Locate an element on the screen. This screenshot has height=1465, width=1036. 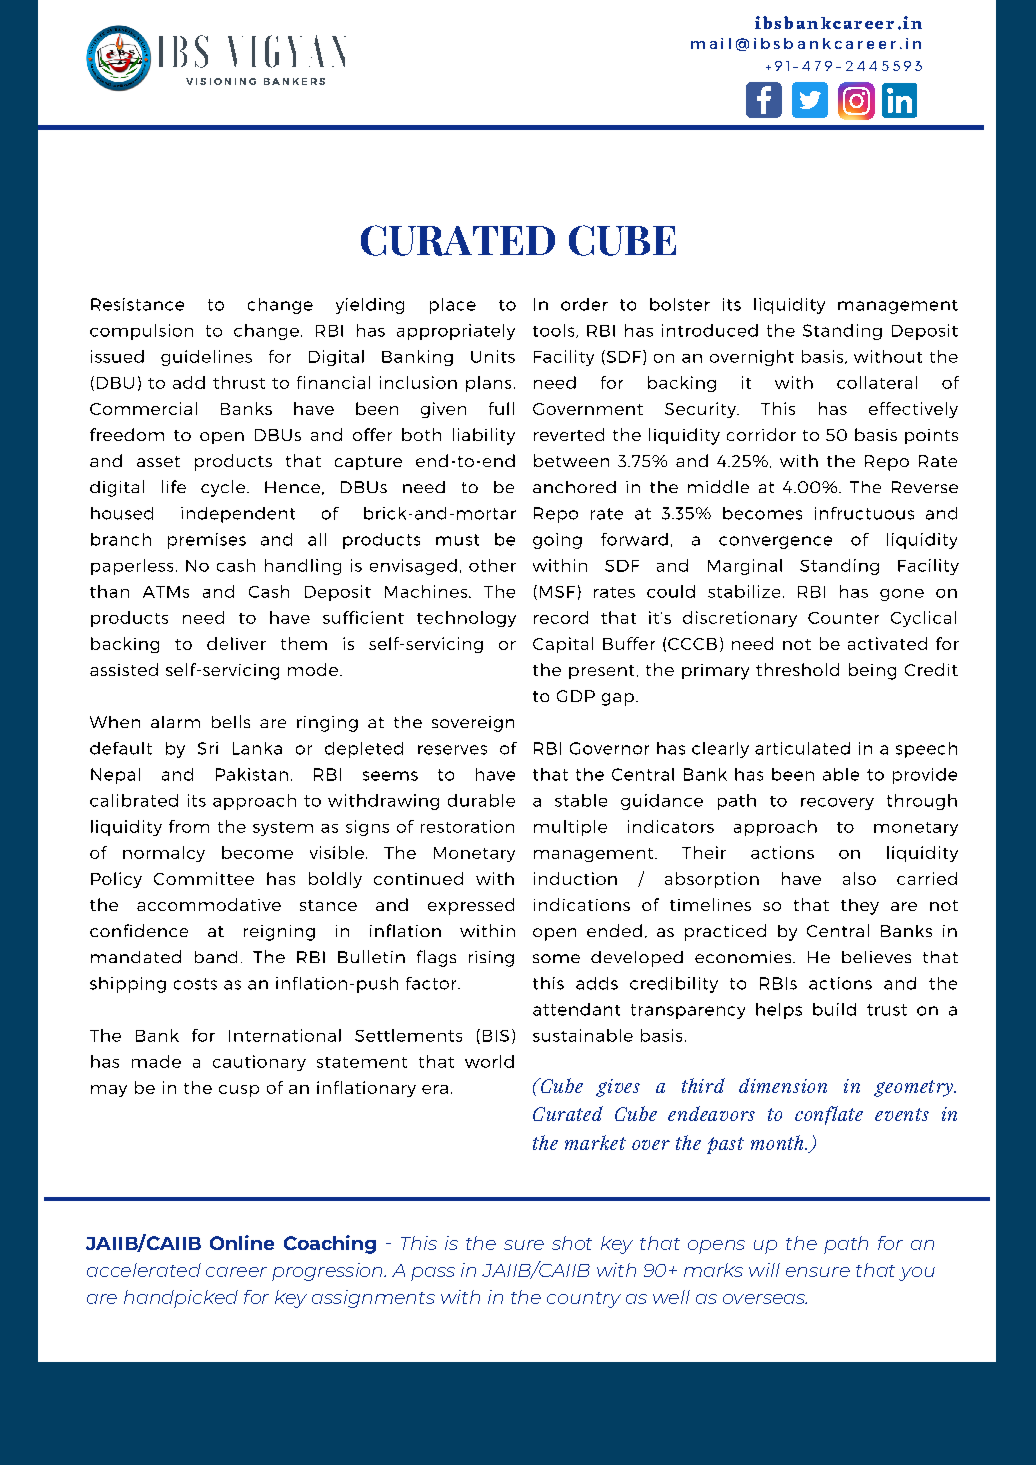
build is located at coordinates (834, 1009).
